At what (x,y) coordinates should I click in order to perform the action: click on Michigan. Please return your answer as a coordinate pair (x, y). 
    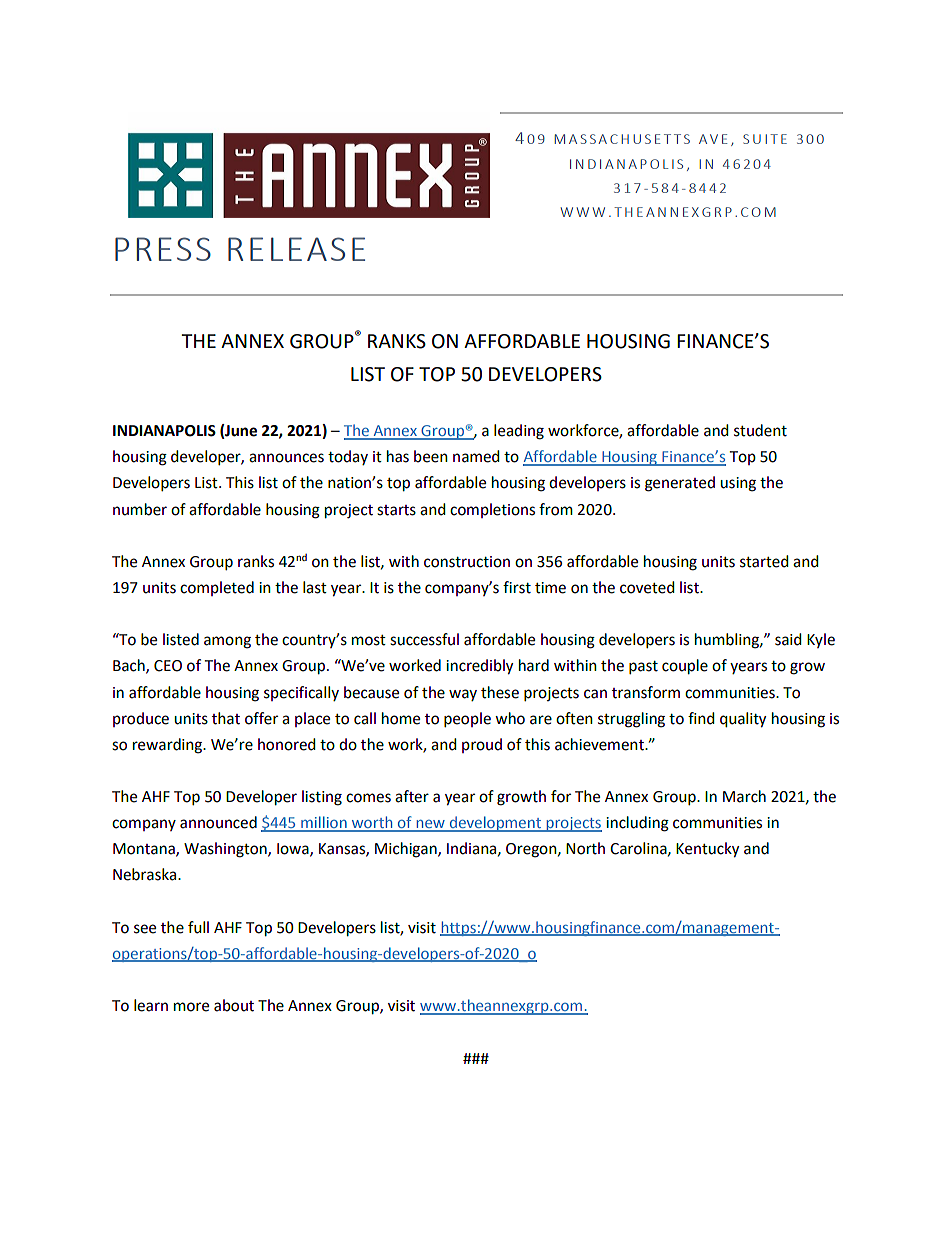
    Looking at the image, I should click on (407, 850).
